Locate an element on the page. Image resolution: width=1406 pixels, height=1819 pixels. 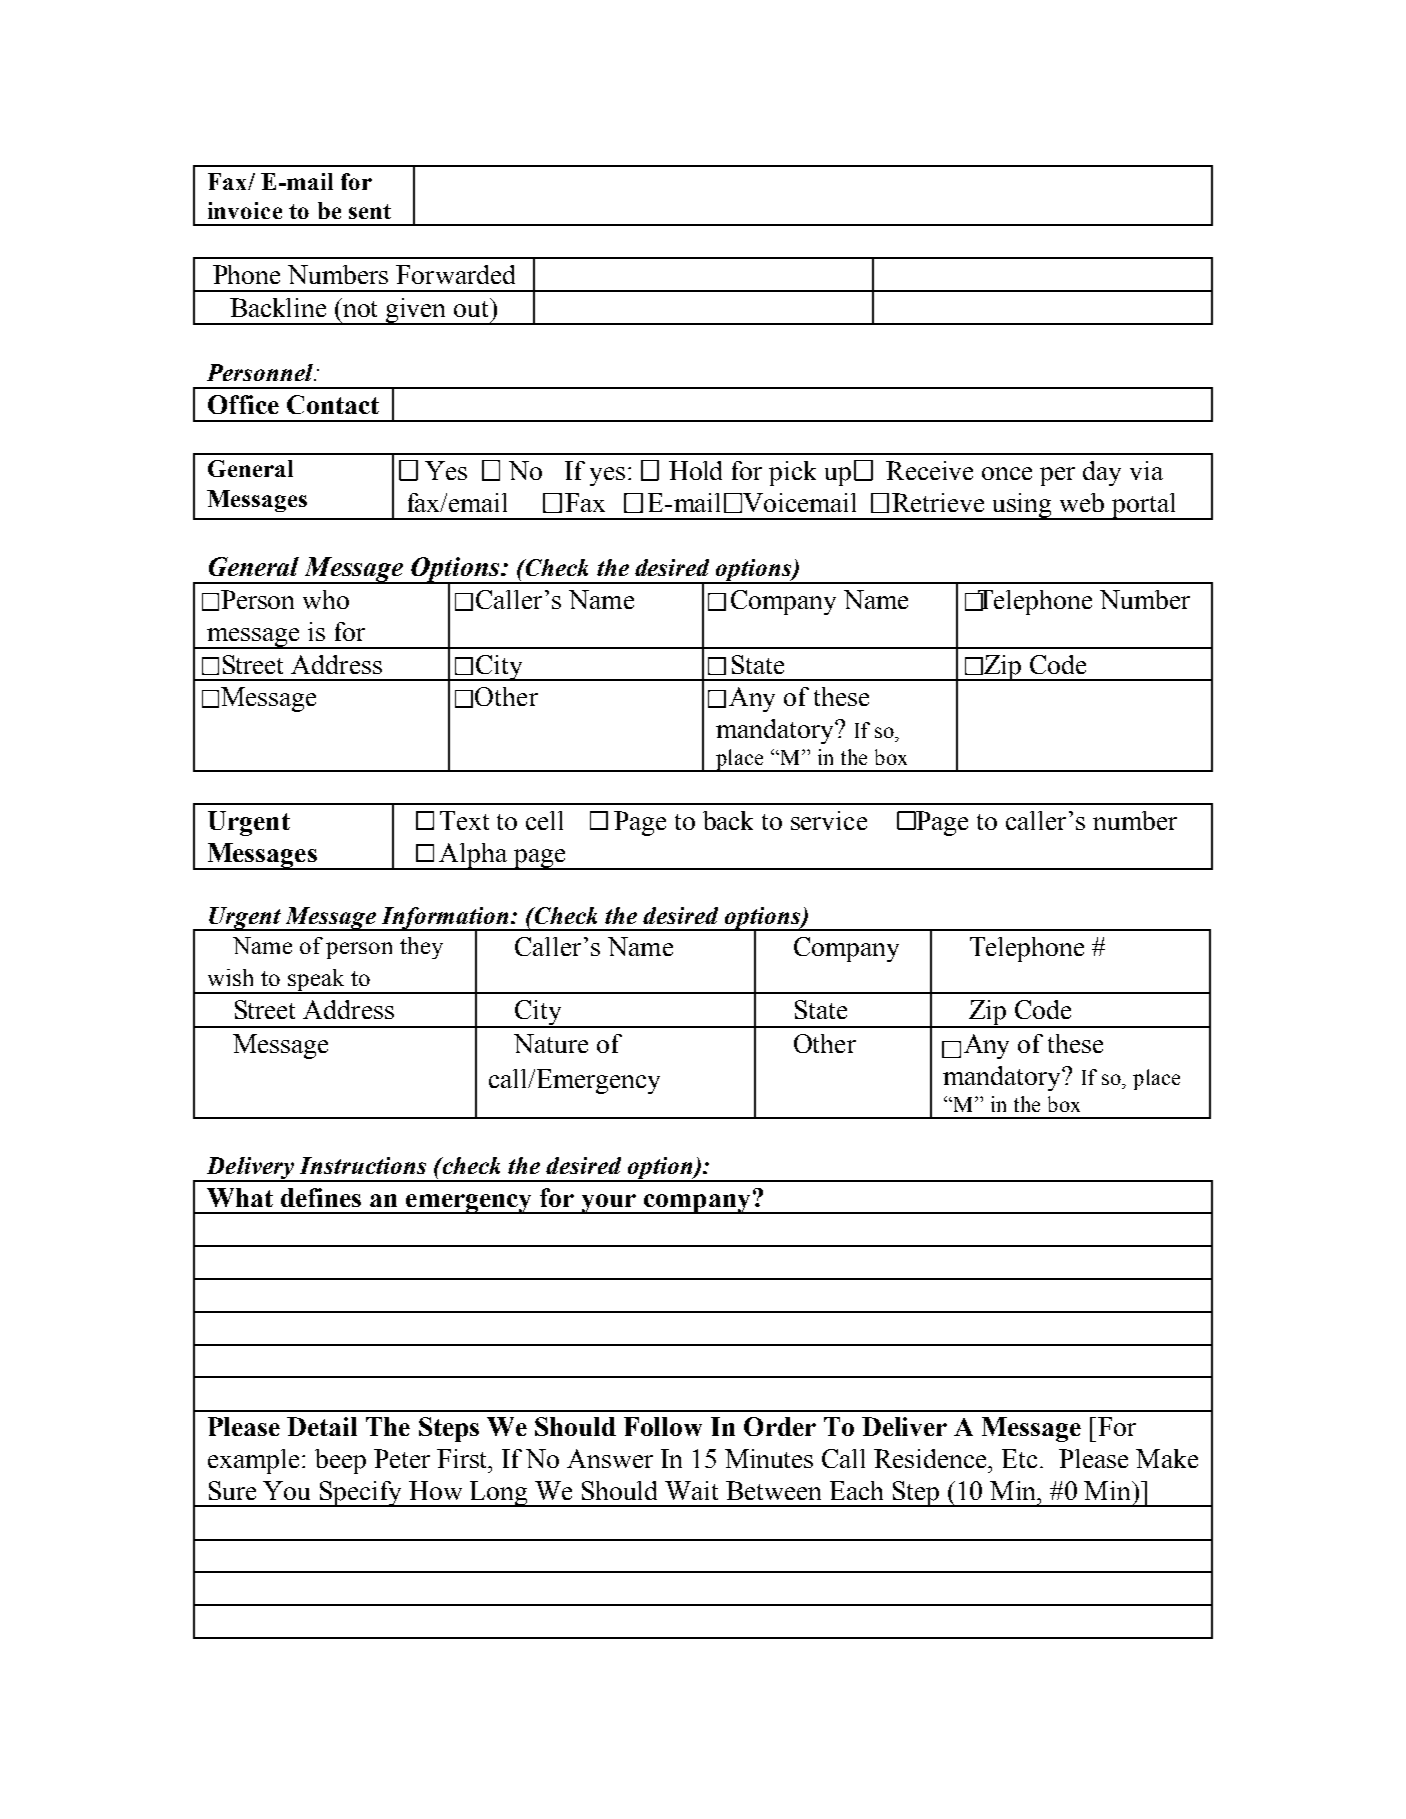
Wait is located at coordinates (691, 1490).
